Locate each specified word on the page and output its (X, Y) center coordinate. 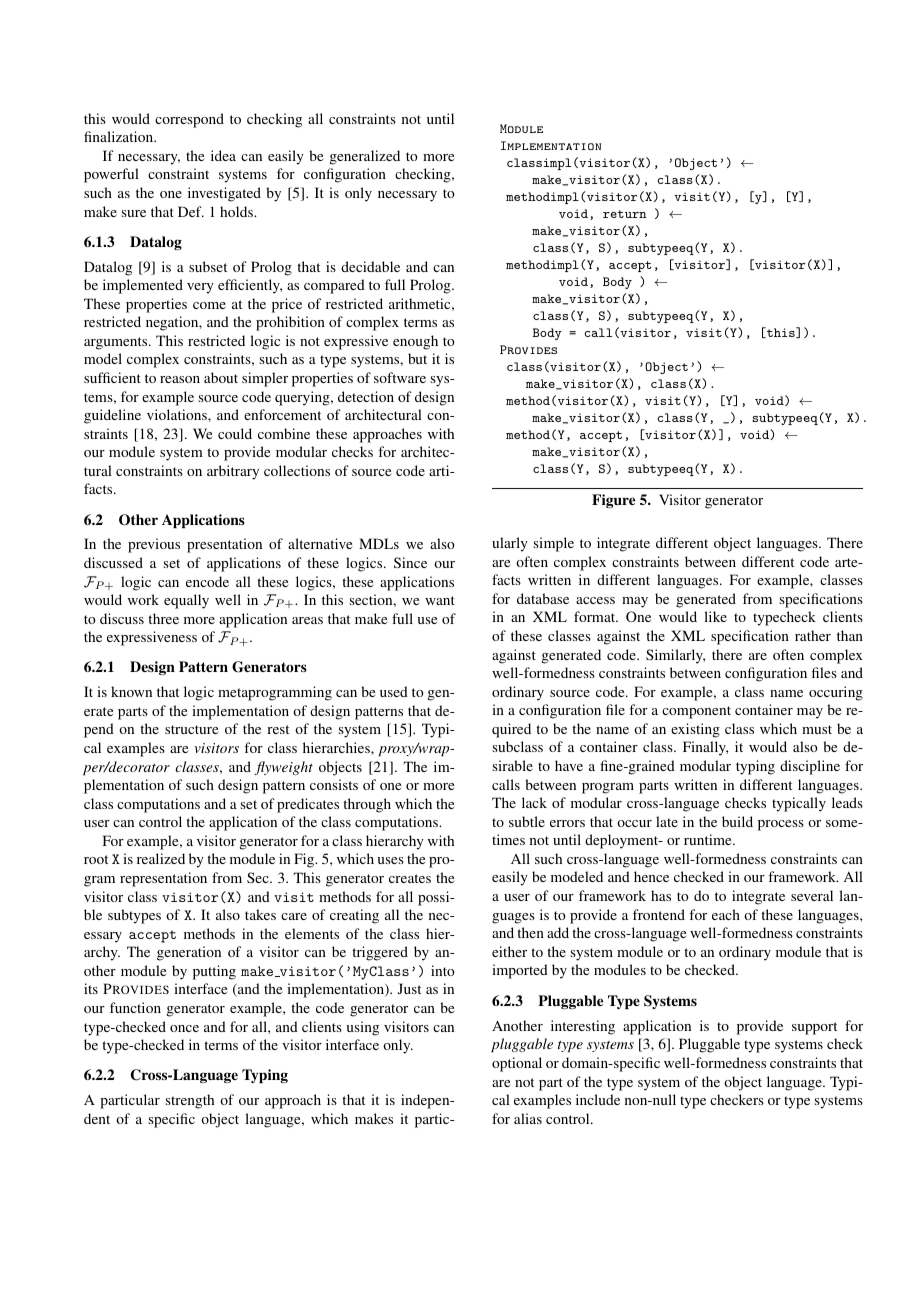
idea (223, 155)
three (163, 618)
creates (410, 878)
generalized (365, 157)
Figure (613, 501)
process (781, 825)
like (715, 616)
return (625, 214)
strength (190, 1101)
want (440, 600)
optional (517, 1064)
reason (180, 379)
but (417, 358)
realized (161, 858)
